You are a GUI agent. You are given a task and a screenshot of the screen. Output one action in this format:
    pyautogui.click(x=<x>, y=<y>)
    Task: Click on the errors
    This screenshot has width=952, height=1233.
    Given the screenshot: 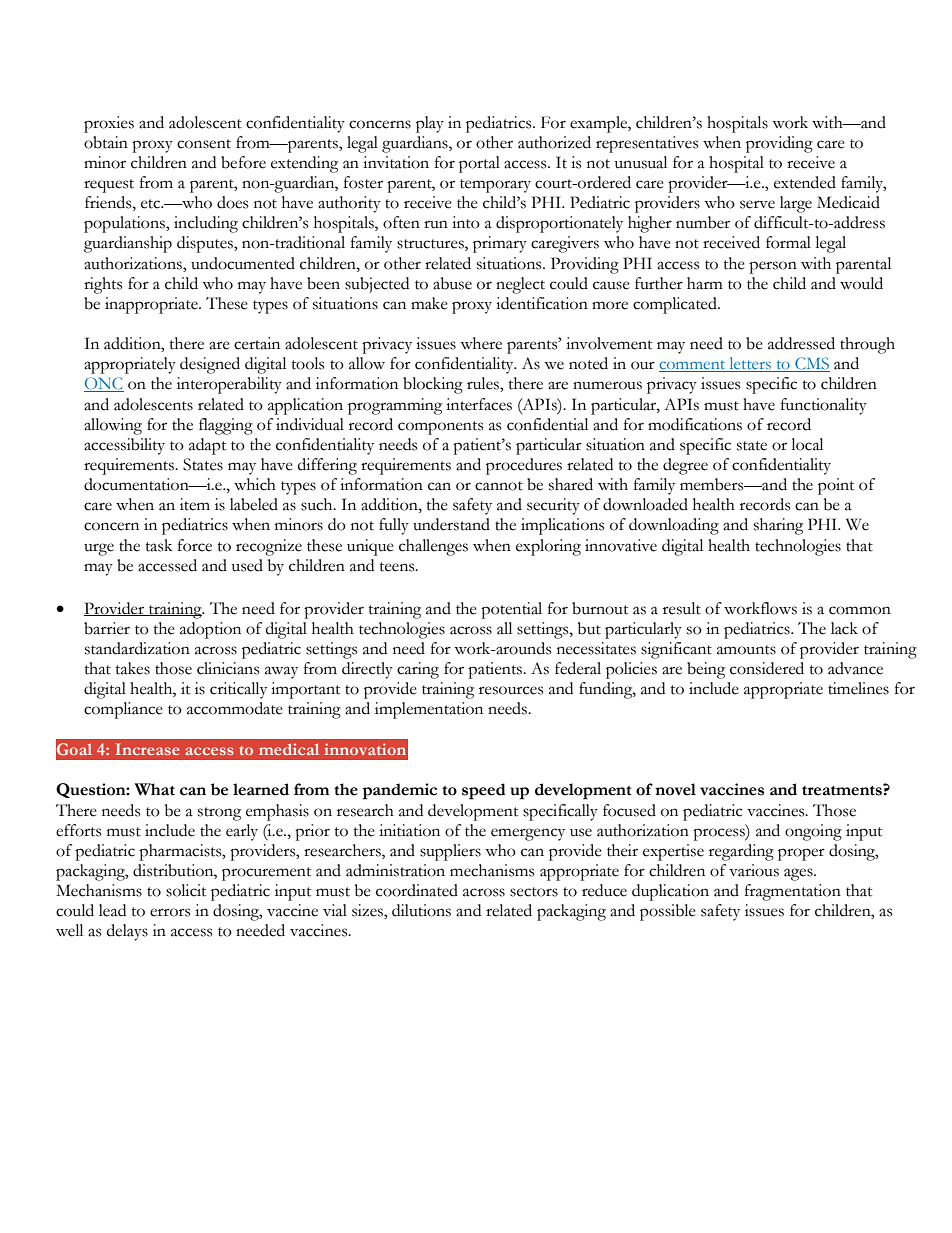 What is the action you would take?
    pyautogui.click(x=170, y=912)
